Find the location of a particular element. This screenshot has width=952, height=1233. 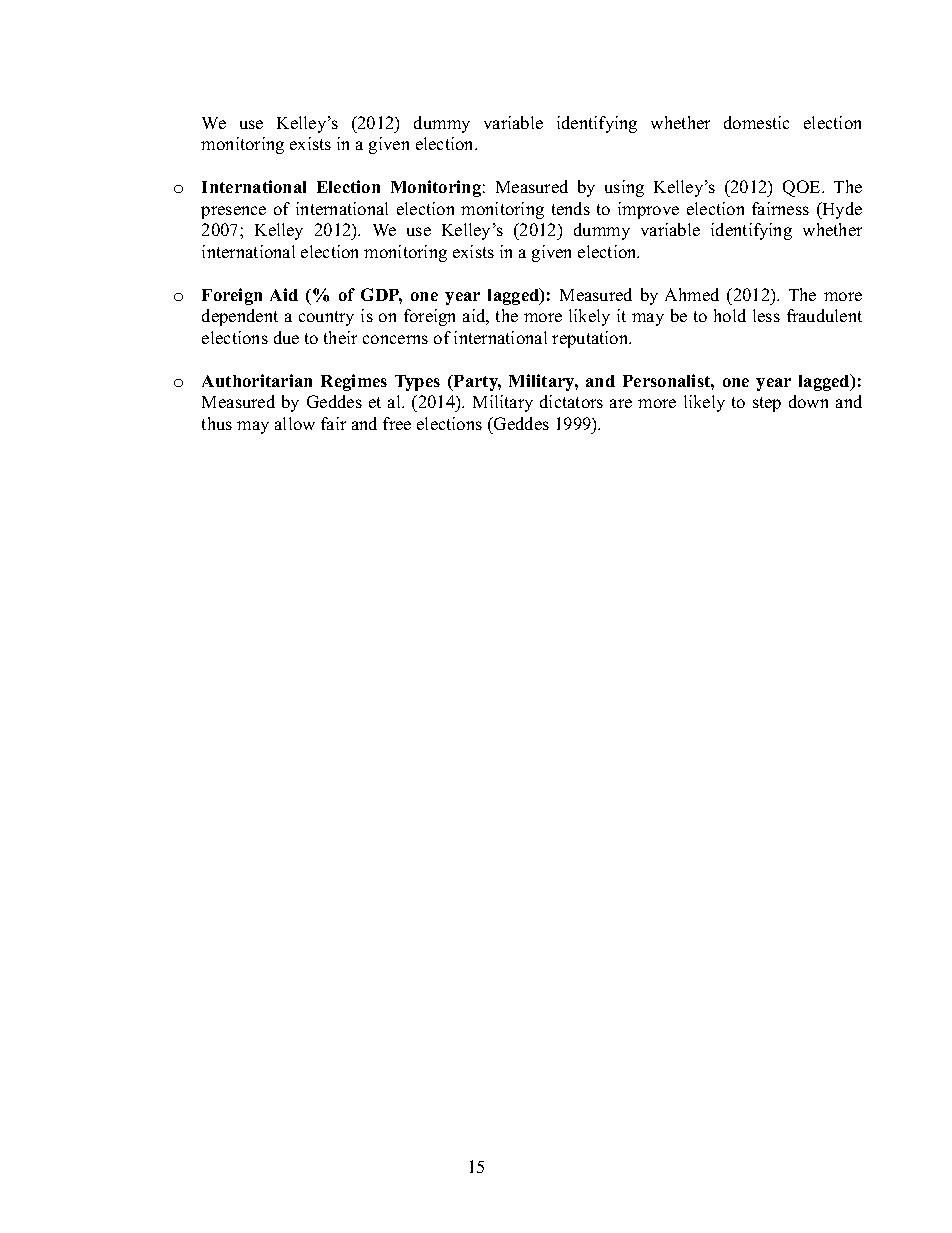

presence is located at coordinates (233, 212).
